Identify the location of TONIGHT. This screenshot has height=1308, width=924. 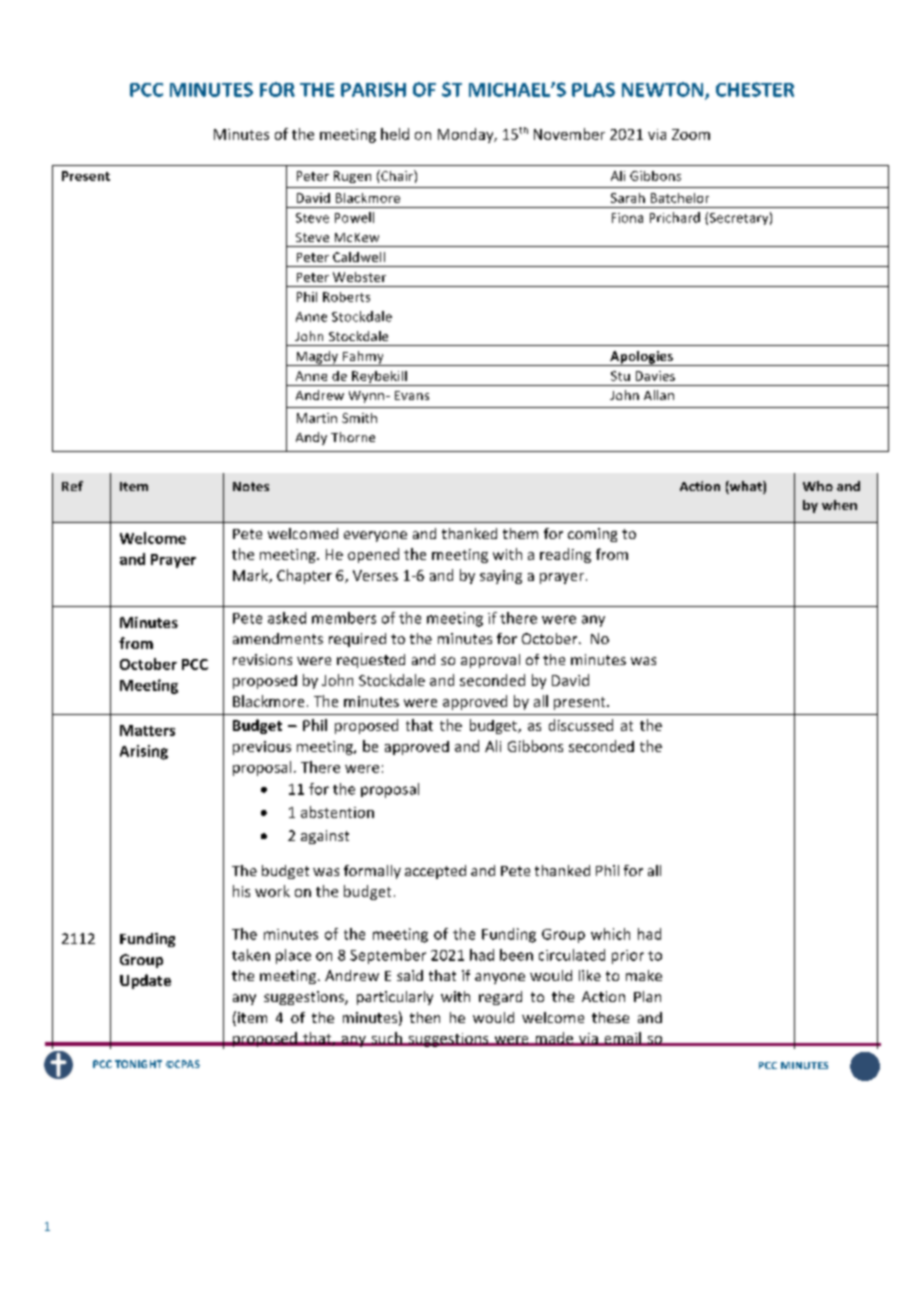
(138, 1064).
